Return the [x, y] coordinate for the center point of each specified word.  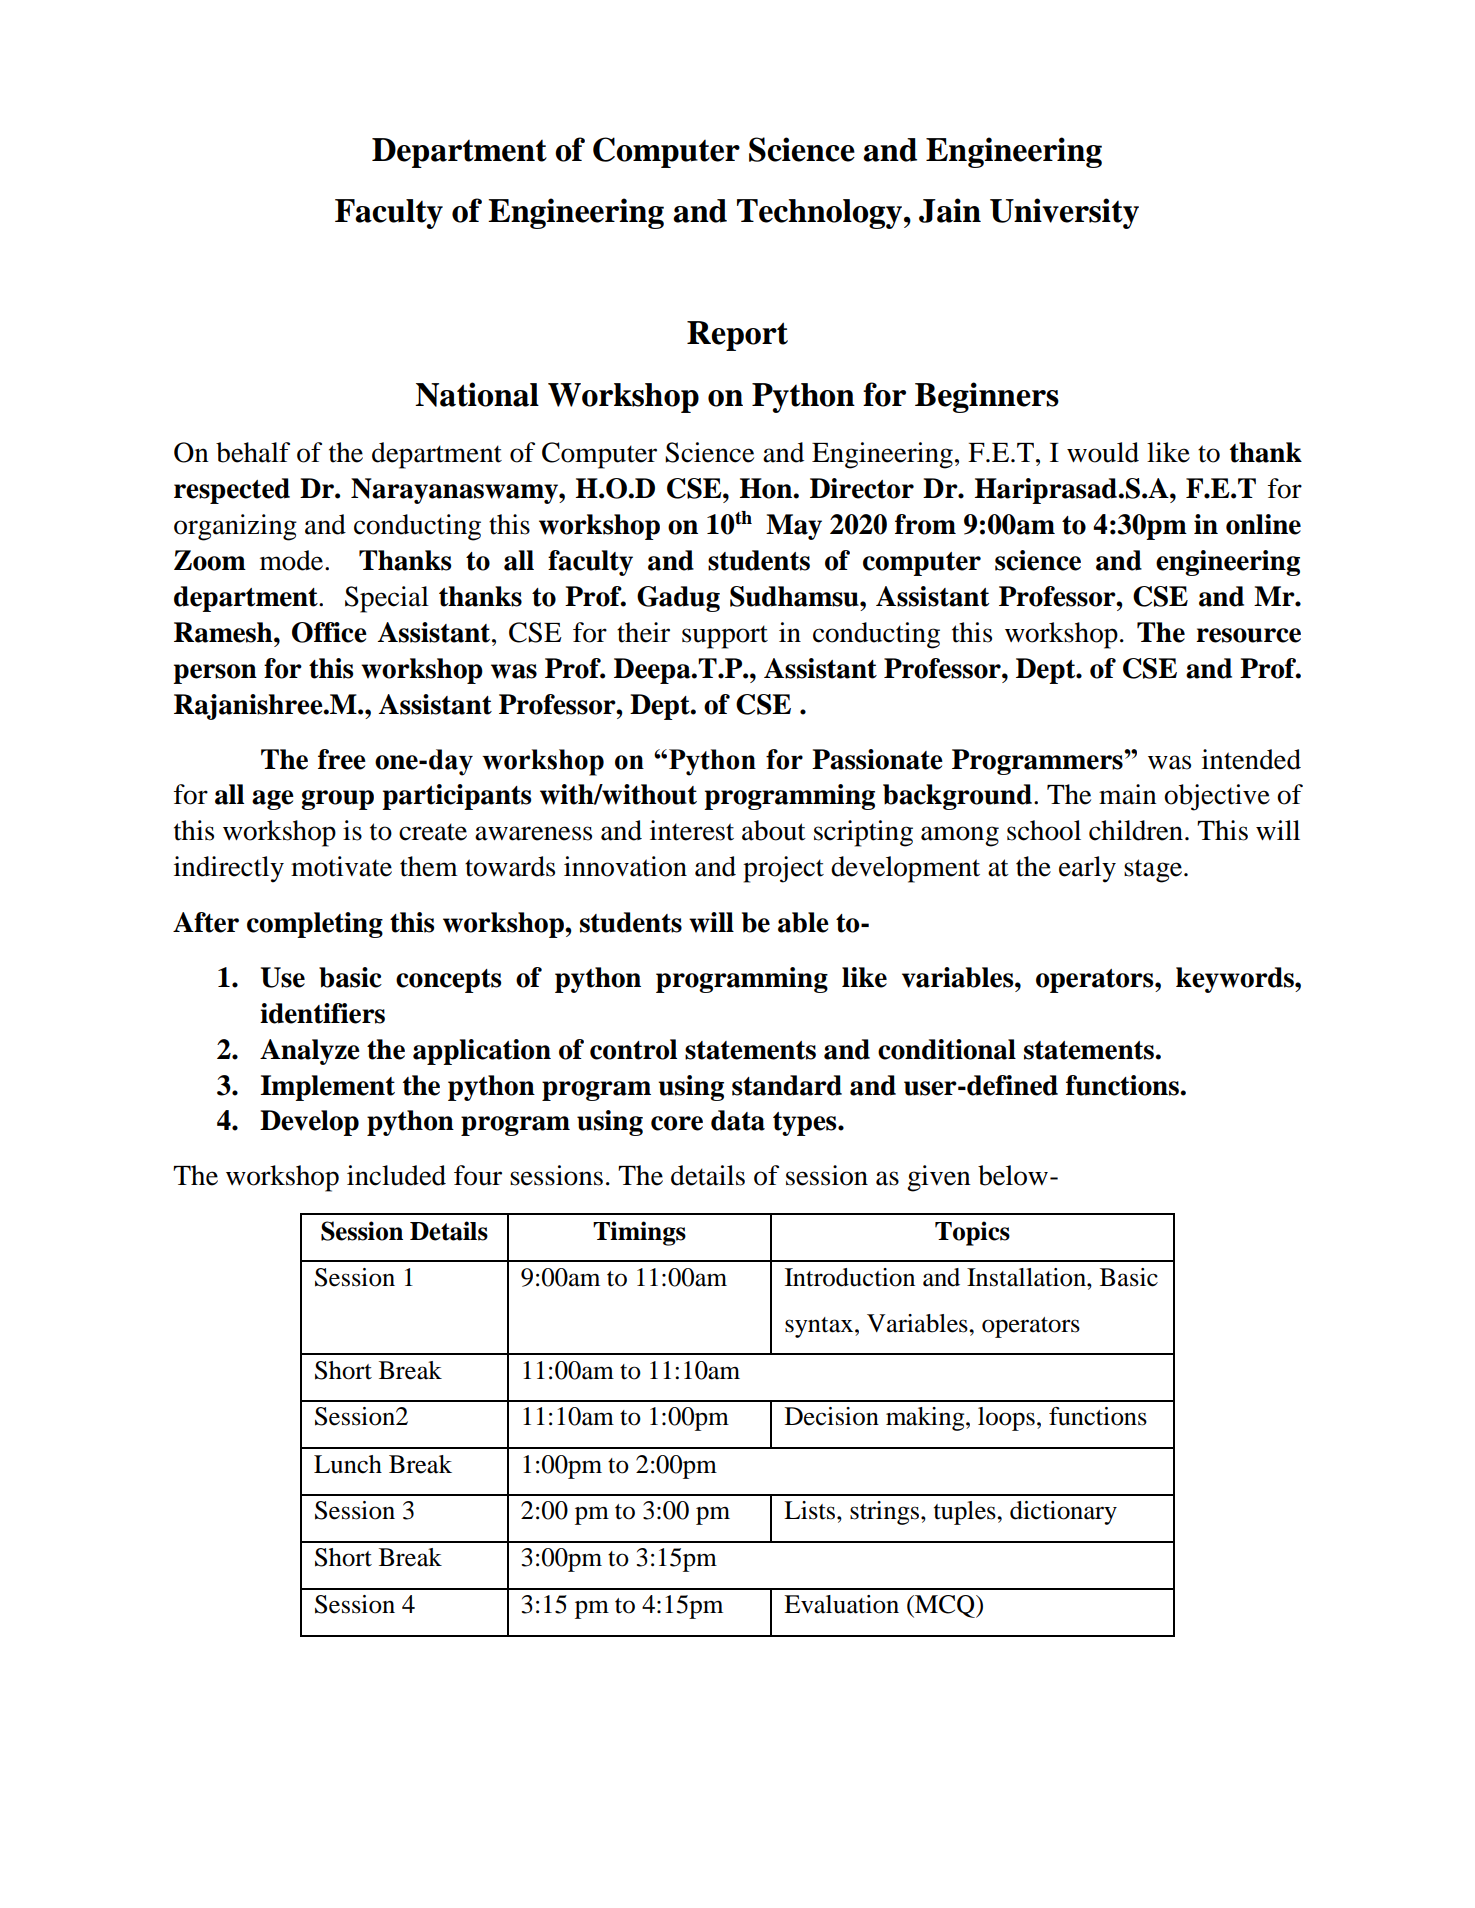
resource [1248, 635]
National [477, 394]
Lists [811, 1510]
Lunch [348, 1464]
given [939, 1178]
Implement [327, 1088]
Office [329, 632]
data [738, 1120]
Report [737, 336]
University [1064, 213]
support [725, 637]
